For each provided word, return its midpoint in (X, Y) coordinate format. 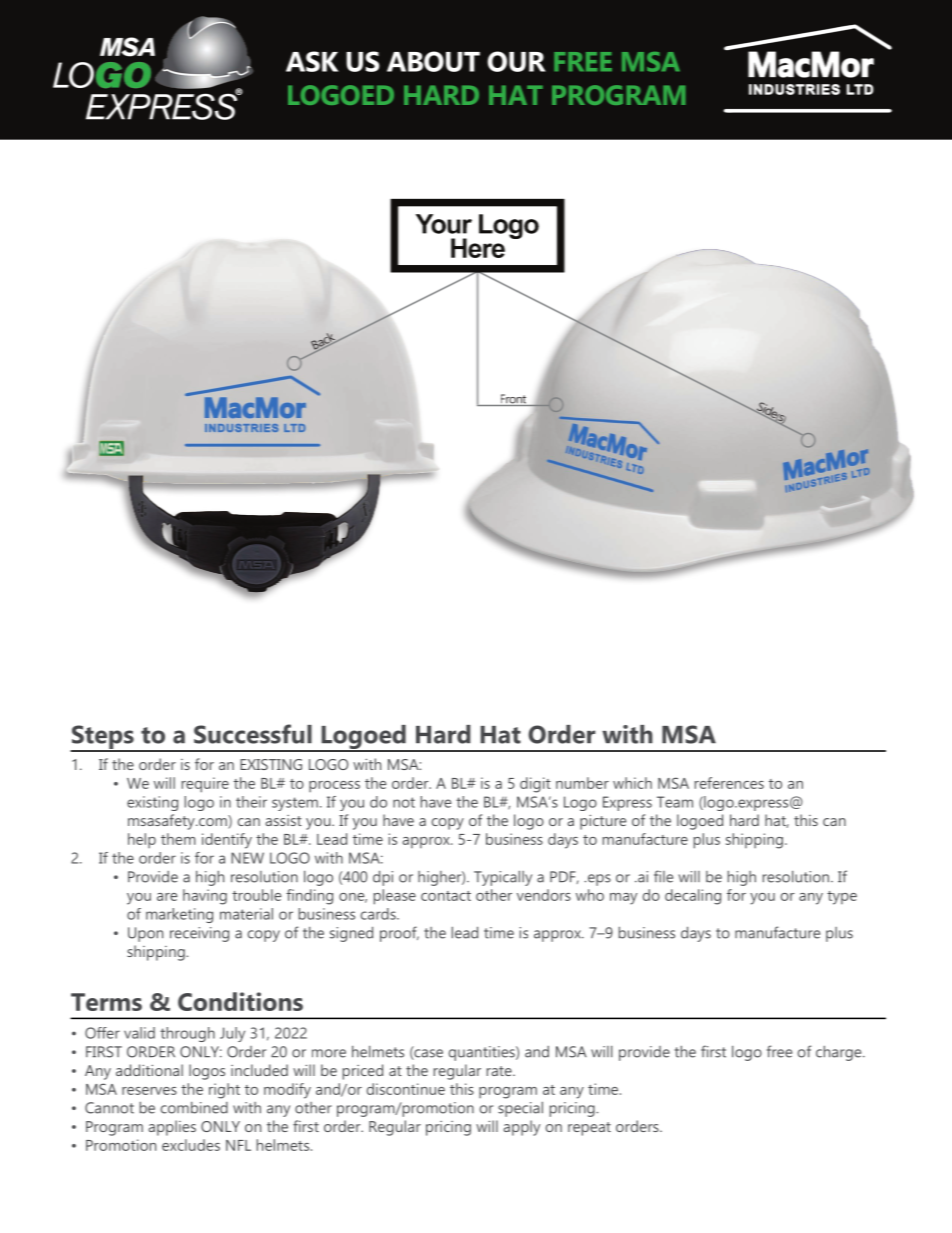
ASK (312, 61)
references (729, 783)
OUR (517, 61)
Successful (253, 734)
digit (535, 785)
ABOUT (433, 61)
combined (194, 1108)
